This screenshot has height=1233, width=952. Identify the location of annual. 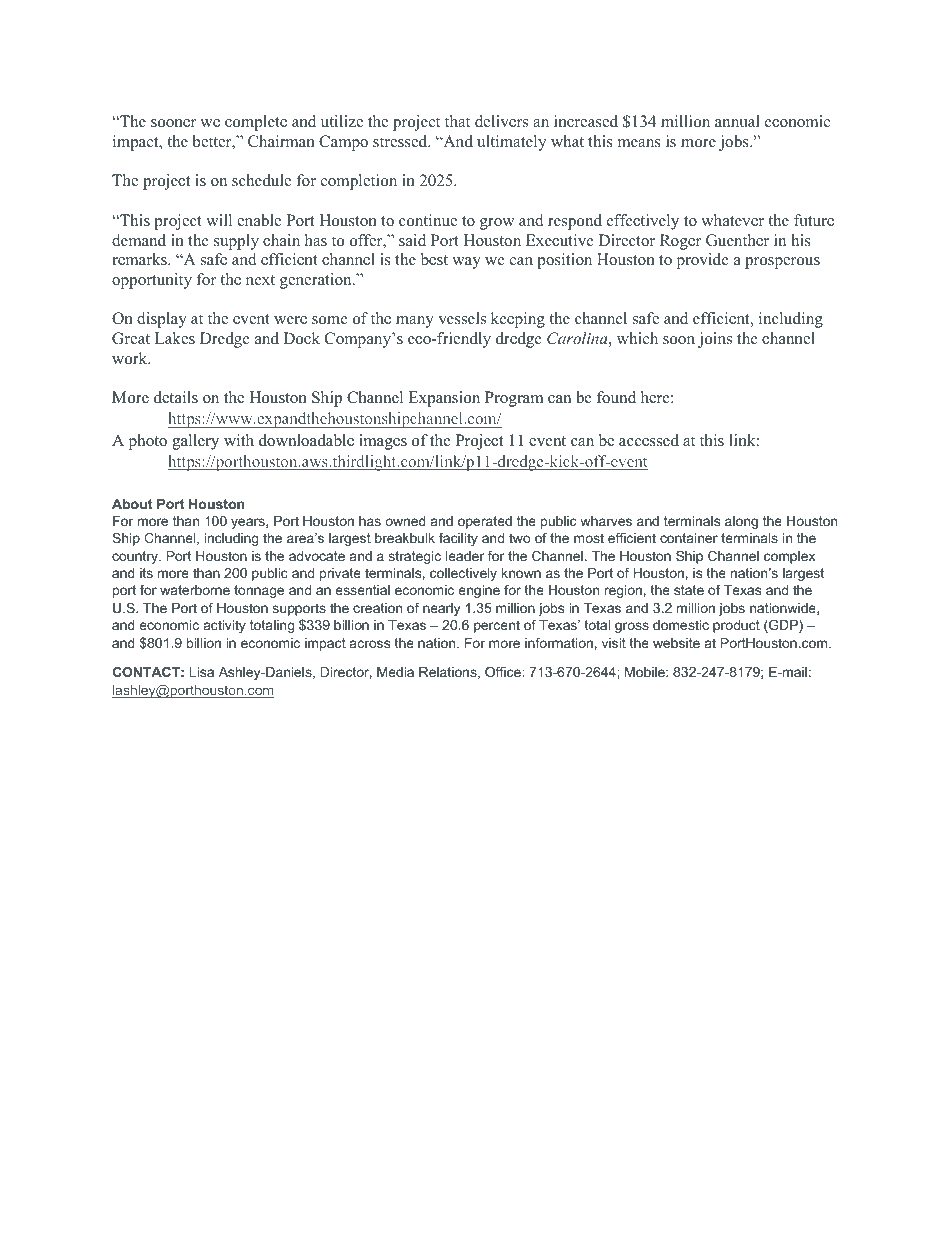
(737, 121).
